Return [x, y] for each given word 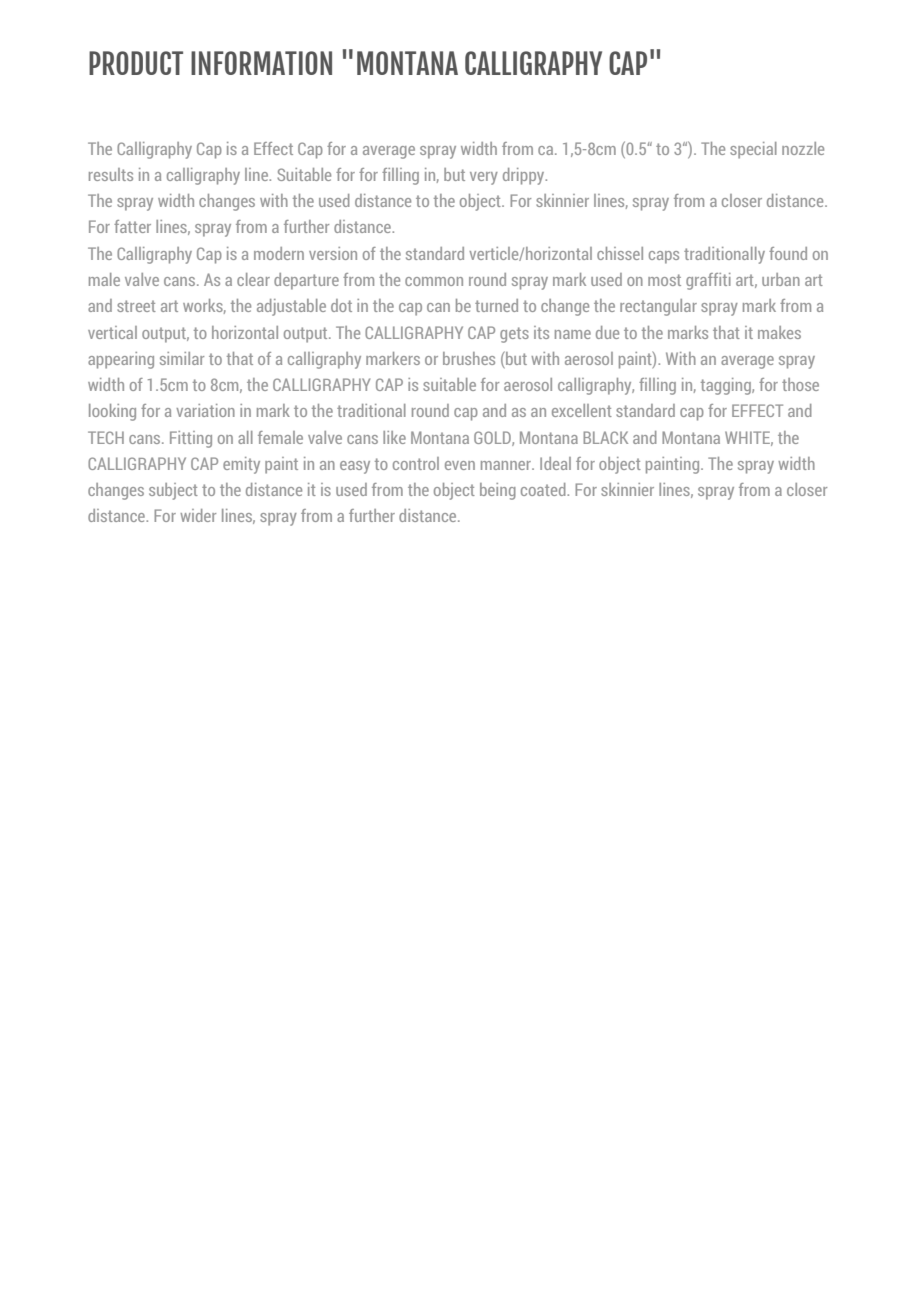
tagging [727, 386]
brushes [469, 358]
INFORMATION [261, 63]
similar [182, 358]
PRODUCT [136, 63]
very [484, 178]
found [788, 253]
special [753, 150]
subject [173, 491]
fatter [132, 226]
